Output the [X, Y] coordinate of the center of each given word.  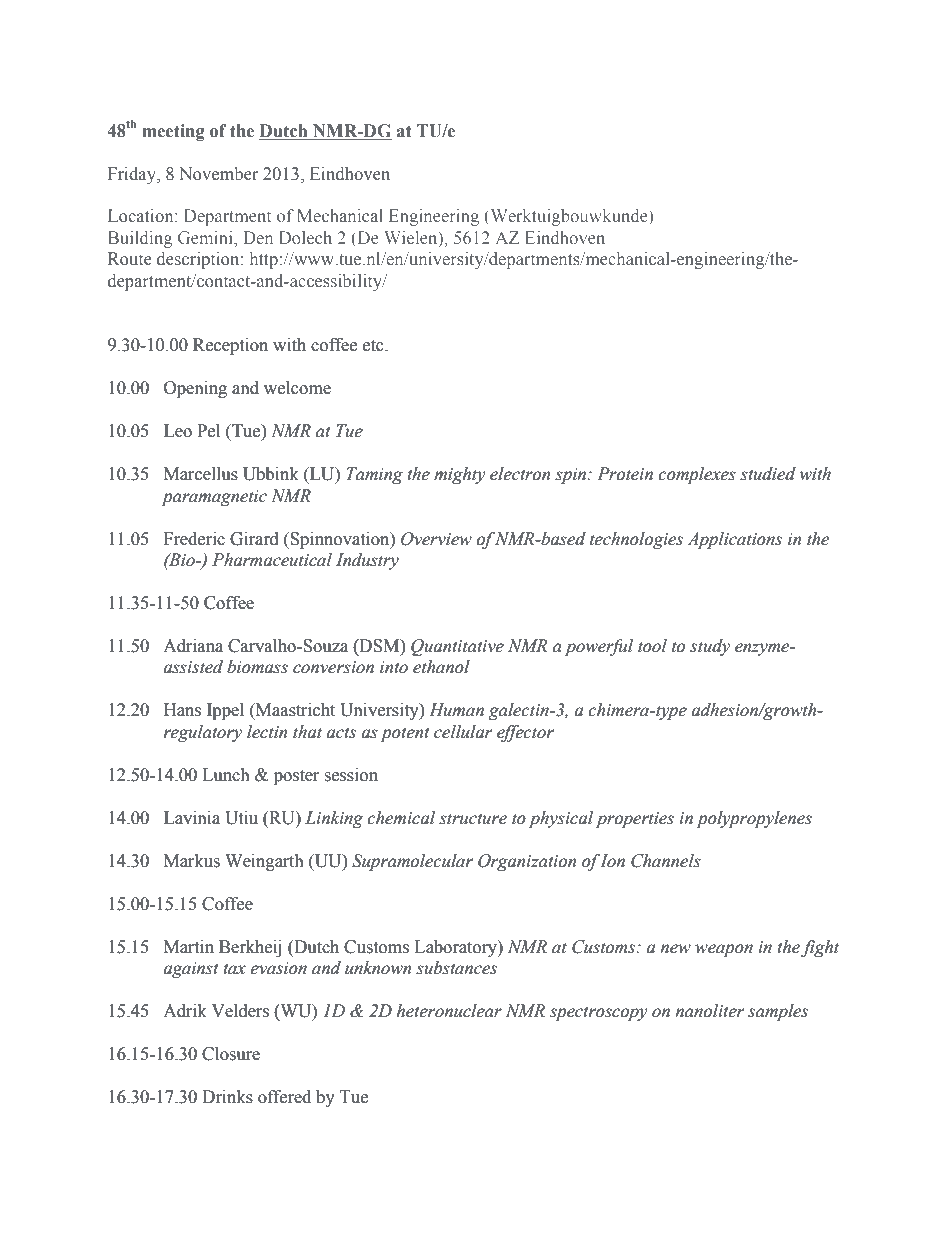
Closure [231, 1054]
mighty [460, 475]
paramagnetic [214, 498]
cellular [463, 732]
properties [635, 820]
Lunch [226, 775]
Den [258, 237]
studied [768, 474]
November [218, 174]
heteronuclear [449, 1011]
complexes [697, 475]
